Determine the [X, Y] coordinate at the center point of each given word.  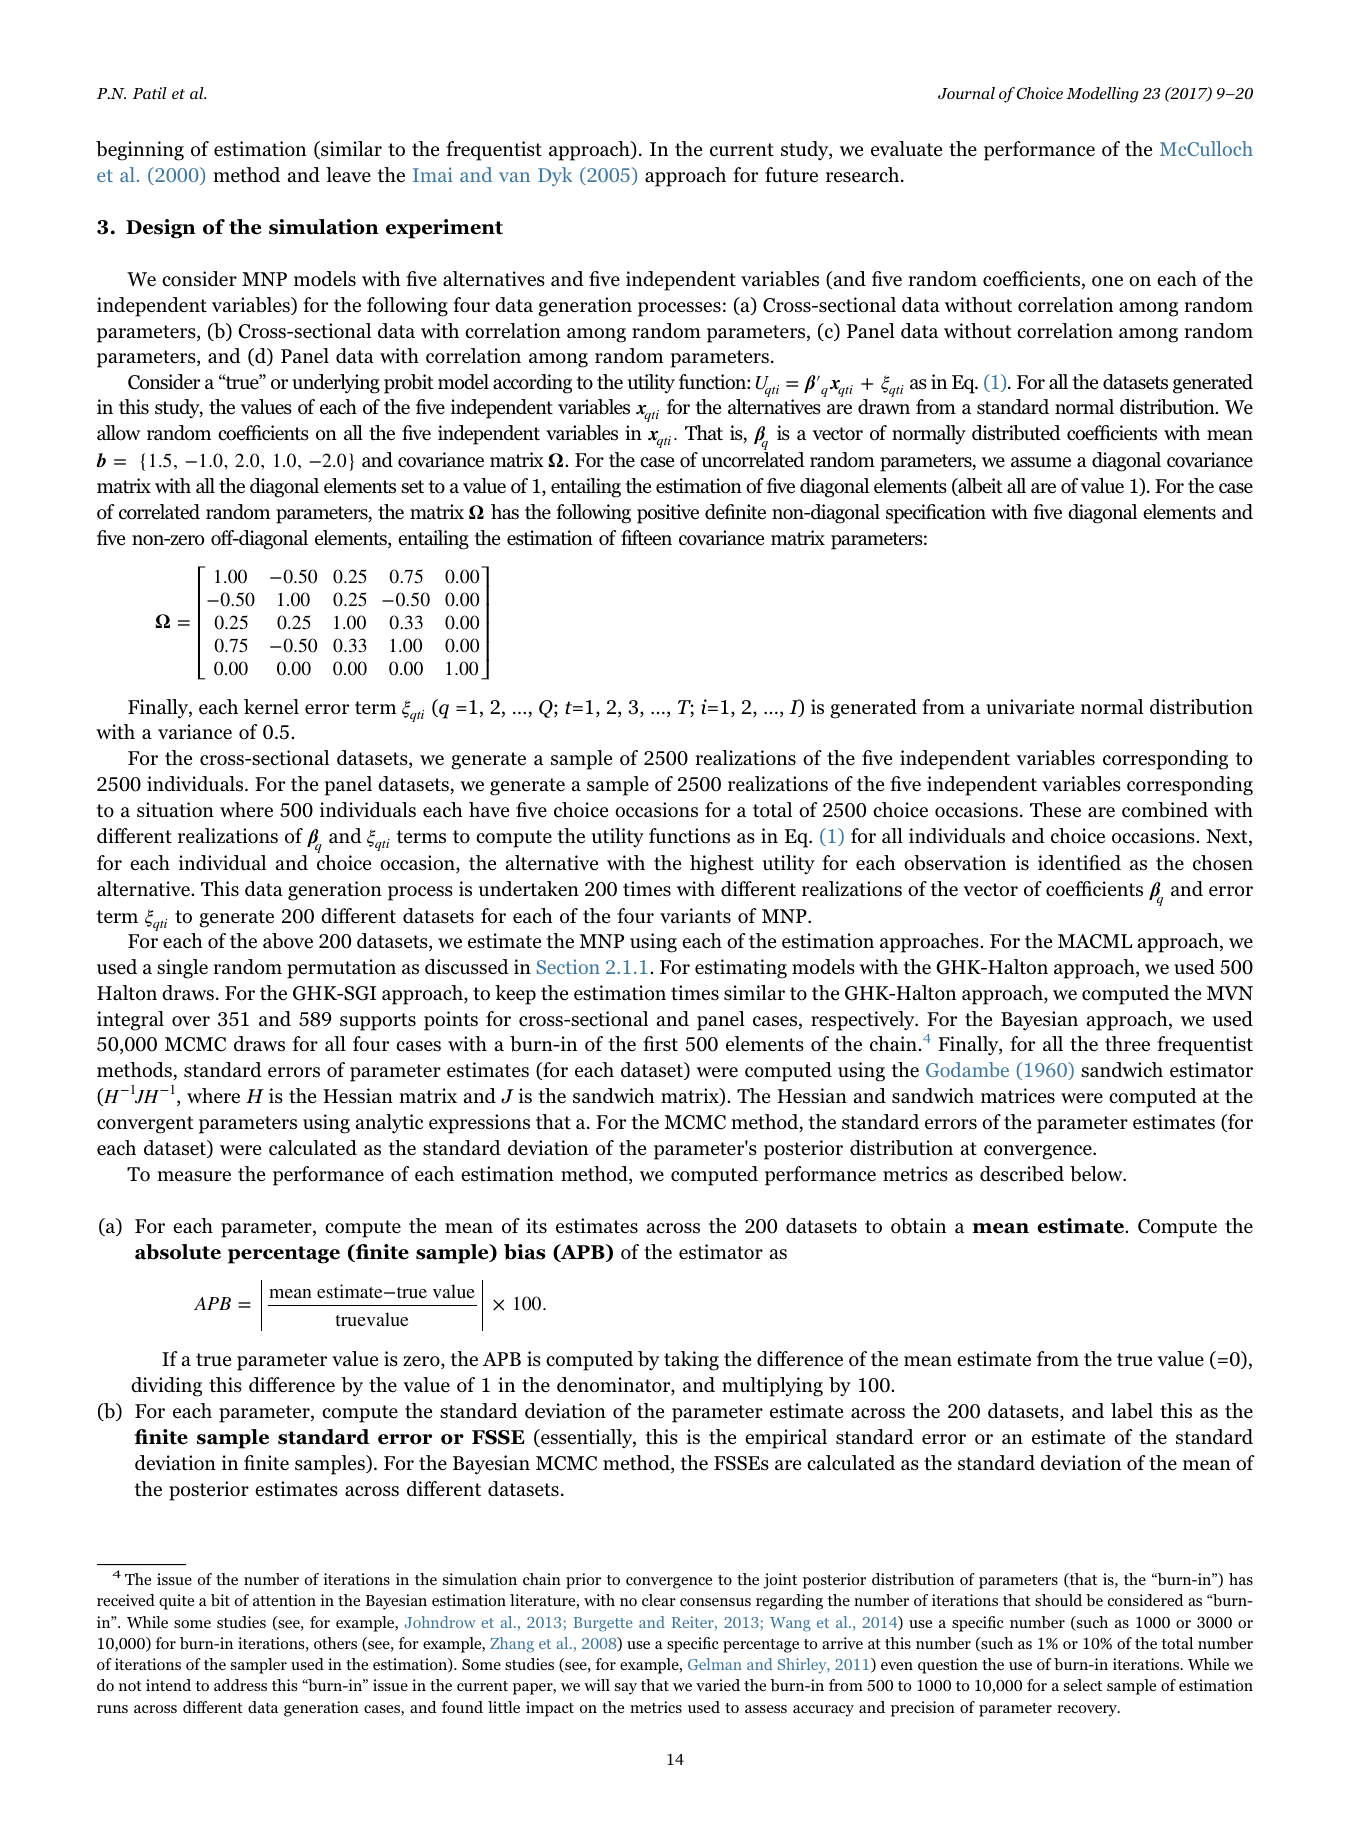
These [1055, 810]
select [1083, 1685]
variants [695, 915]
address [240, 1685]
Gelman [715, 1664]
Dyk [555, 176]
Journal [966, 93]
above [288, 941]
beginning [140, 151]
